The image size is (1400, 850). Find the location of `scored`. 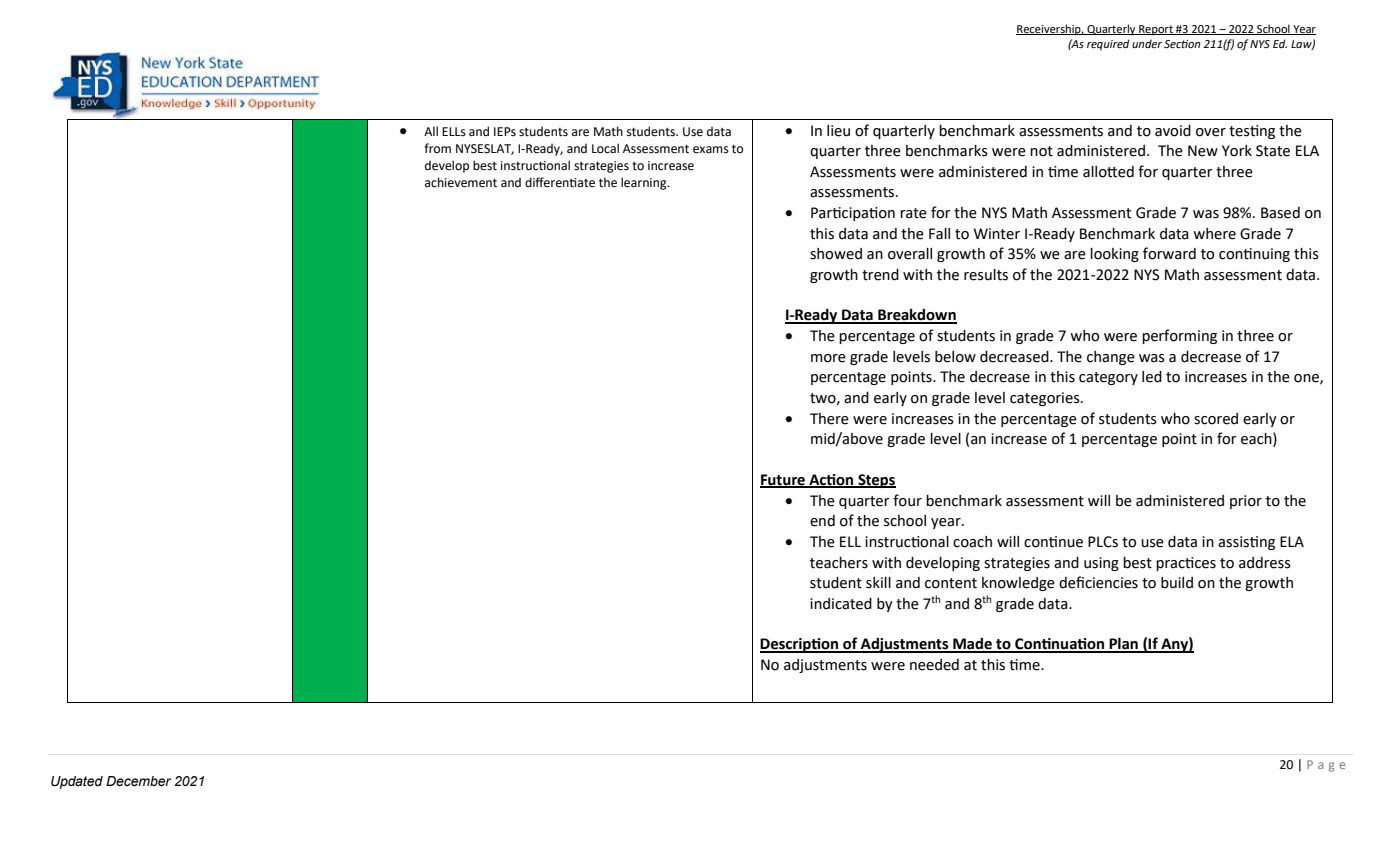

scored is located at coordinates (1216, 419).
